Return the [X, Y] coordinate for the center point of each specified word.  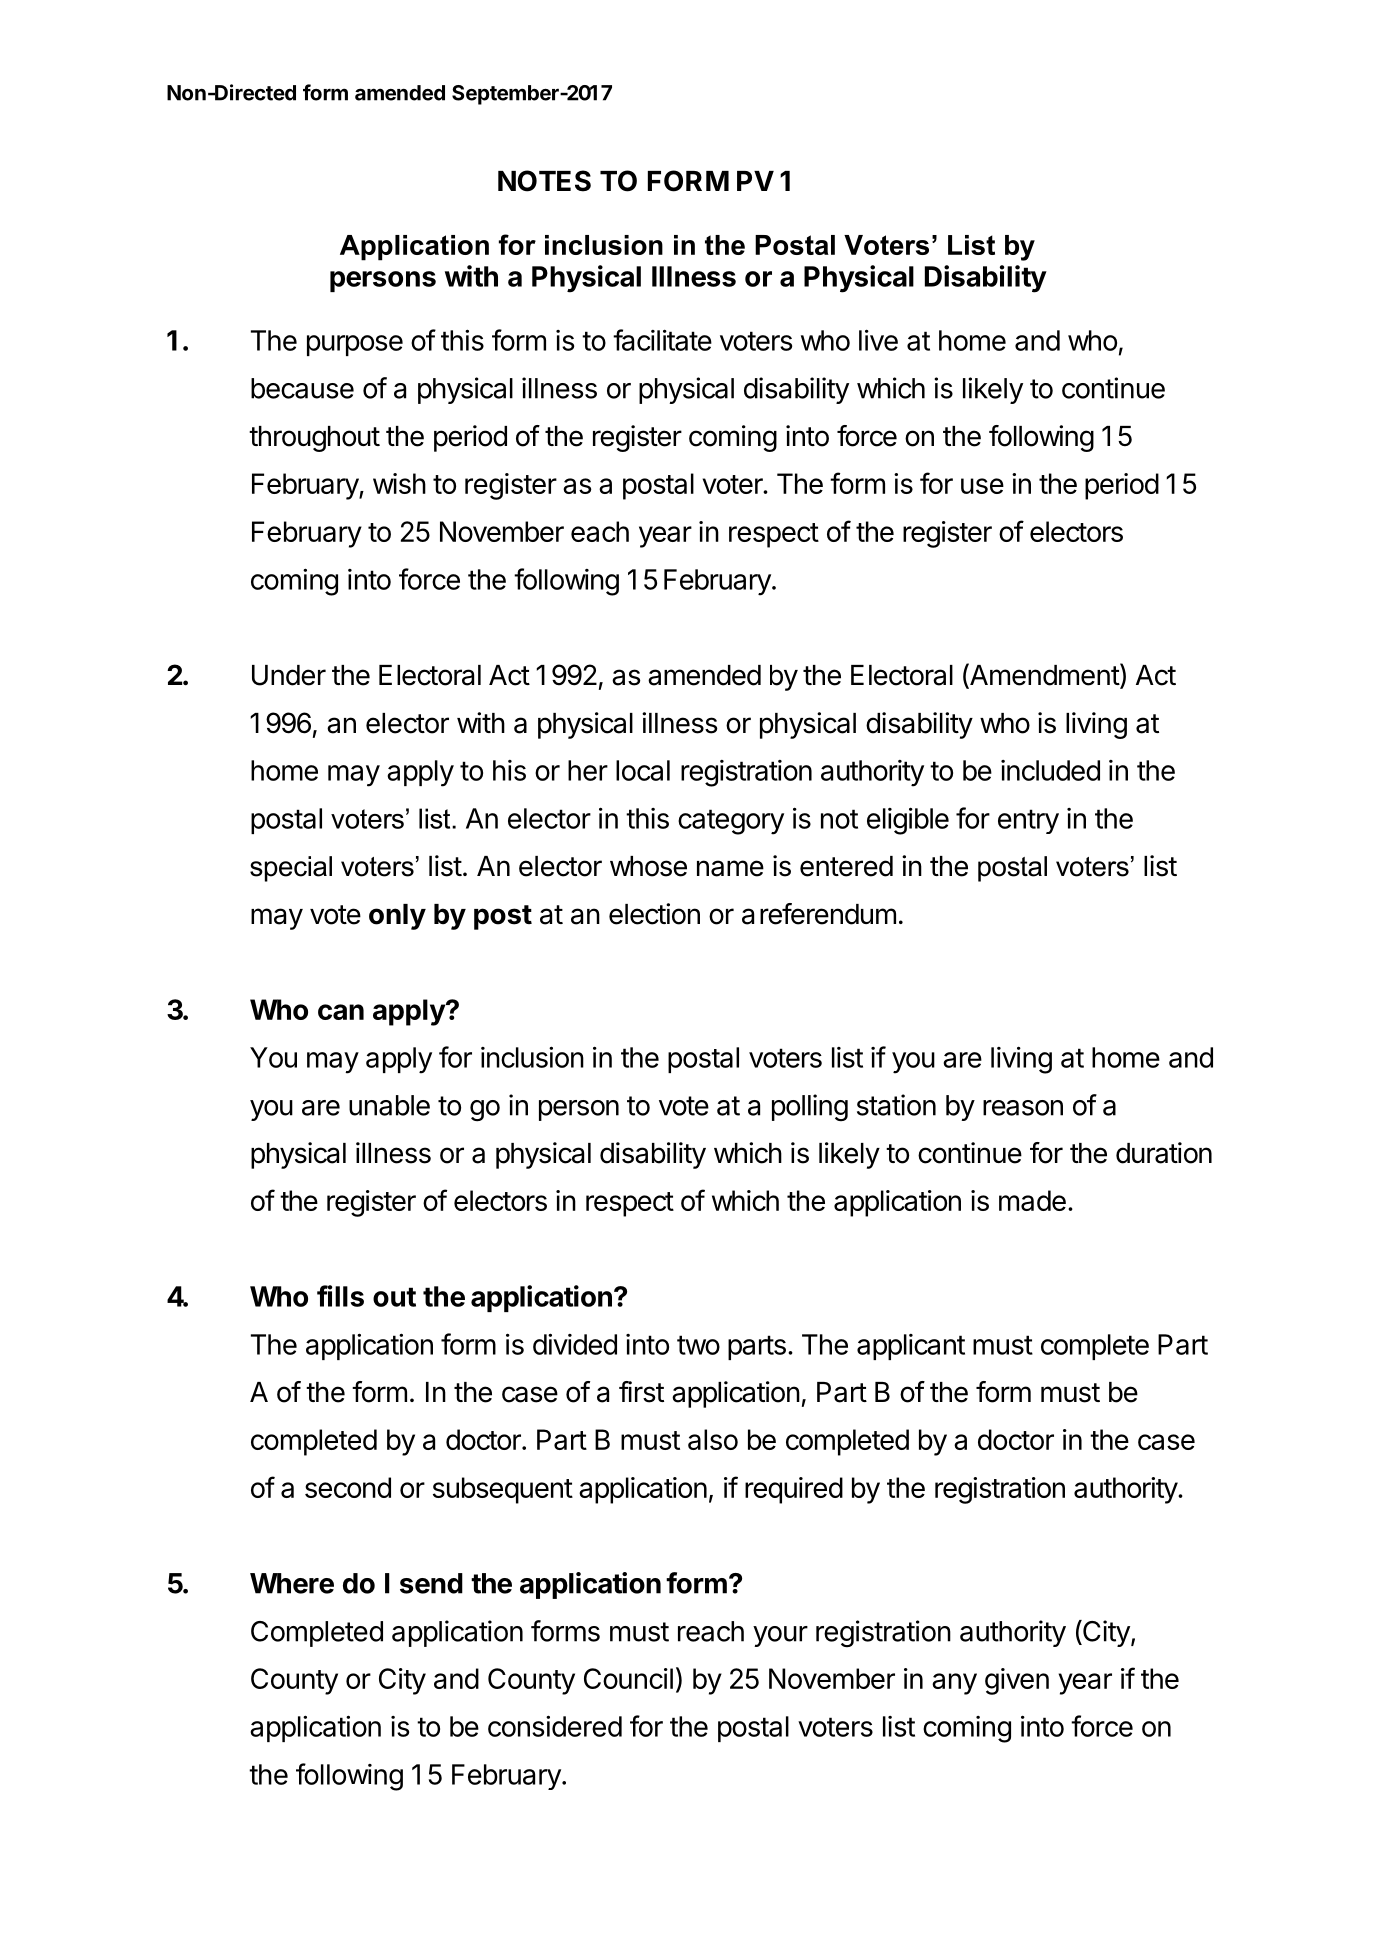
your [780, 1636]
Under [289, 675]
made [1032, 1200]
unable [389, 1105]
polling [810, 1107]
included [1050, 770]
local [643, 770]
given [1017, 1681]
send [431, 1583]
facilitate [662, 340]
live [878, 340]
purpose [355, 345]
